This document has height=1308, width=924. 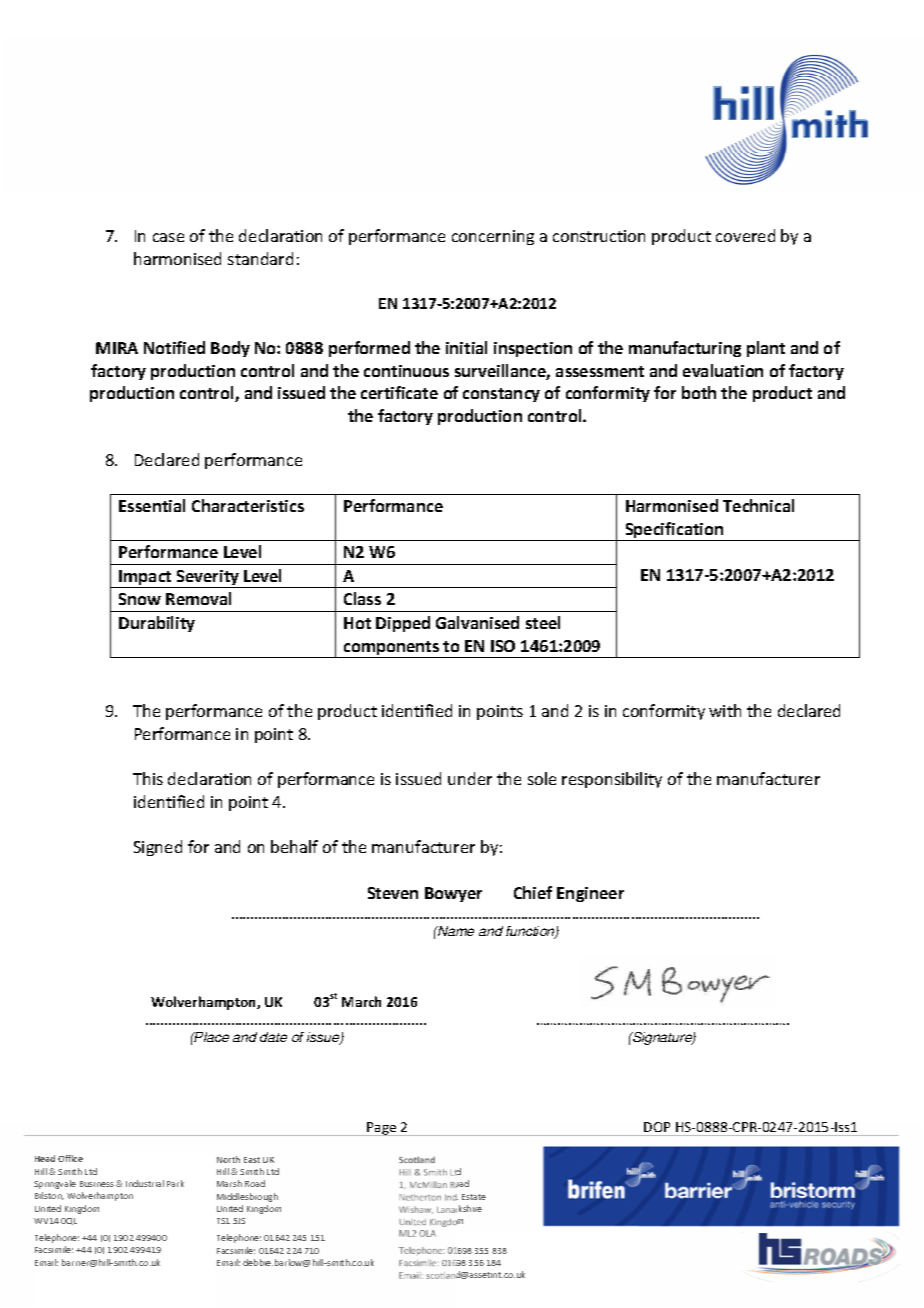 What do you see at coordinates (427, 1233) in the document?
I see `OLA` at bounding box center [427, 1233].
